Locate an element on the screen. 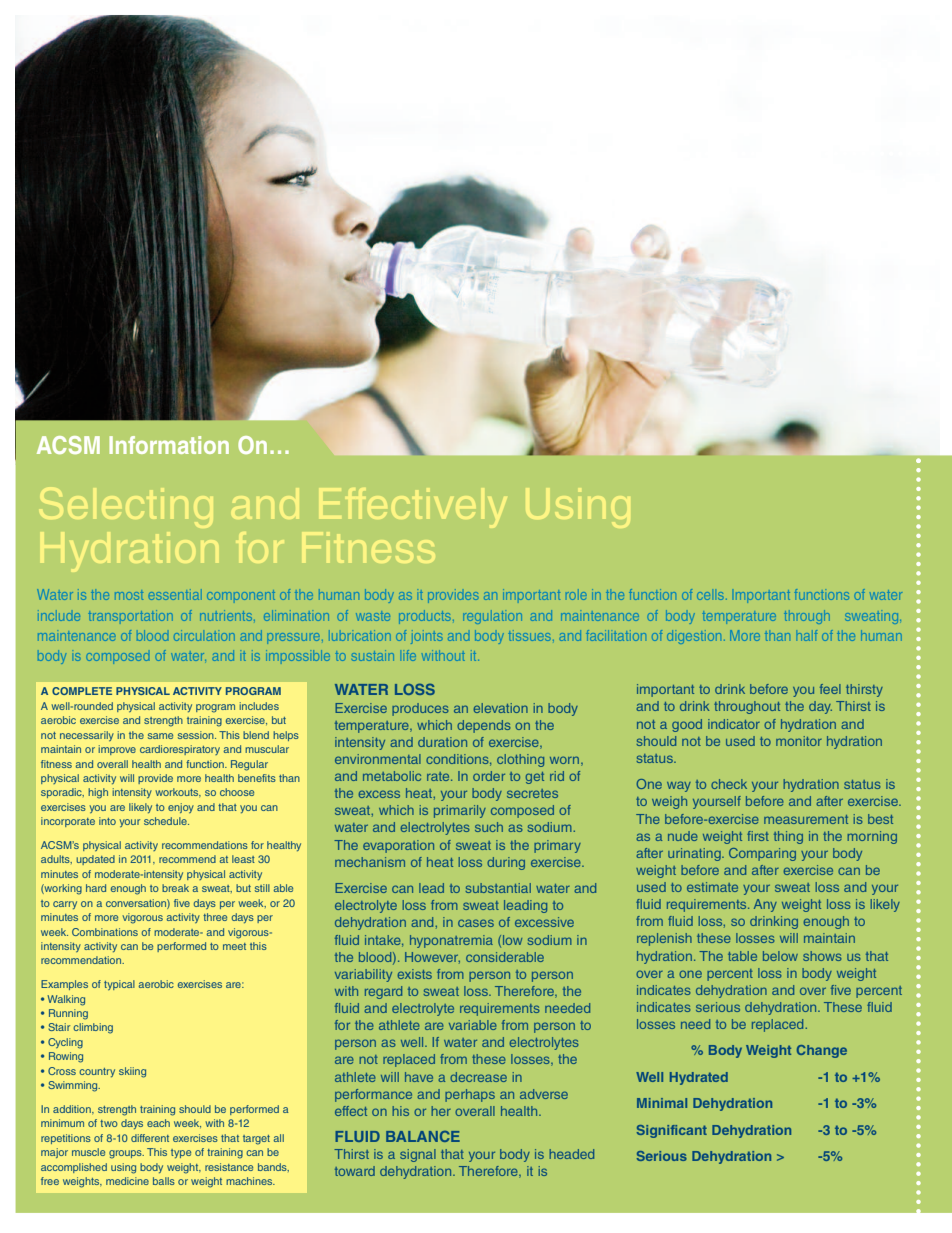  Information is located at coordinates (169, 445).
